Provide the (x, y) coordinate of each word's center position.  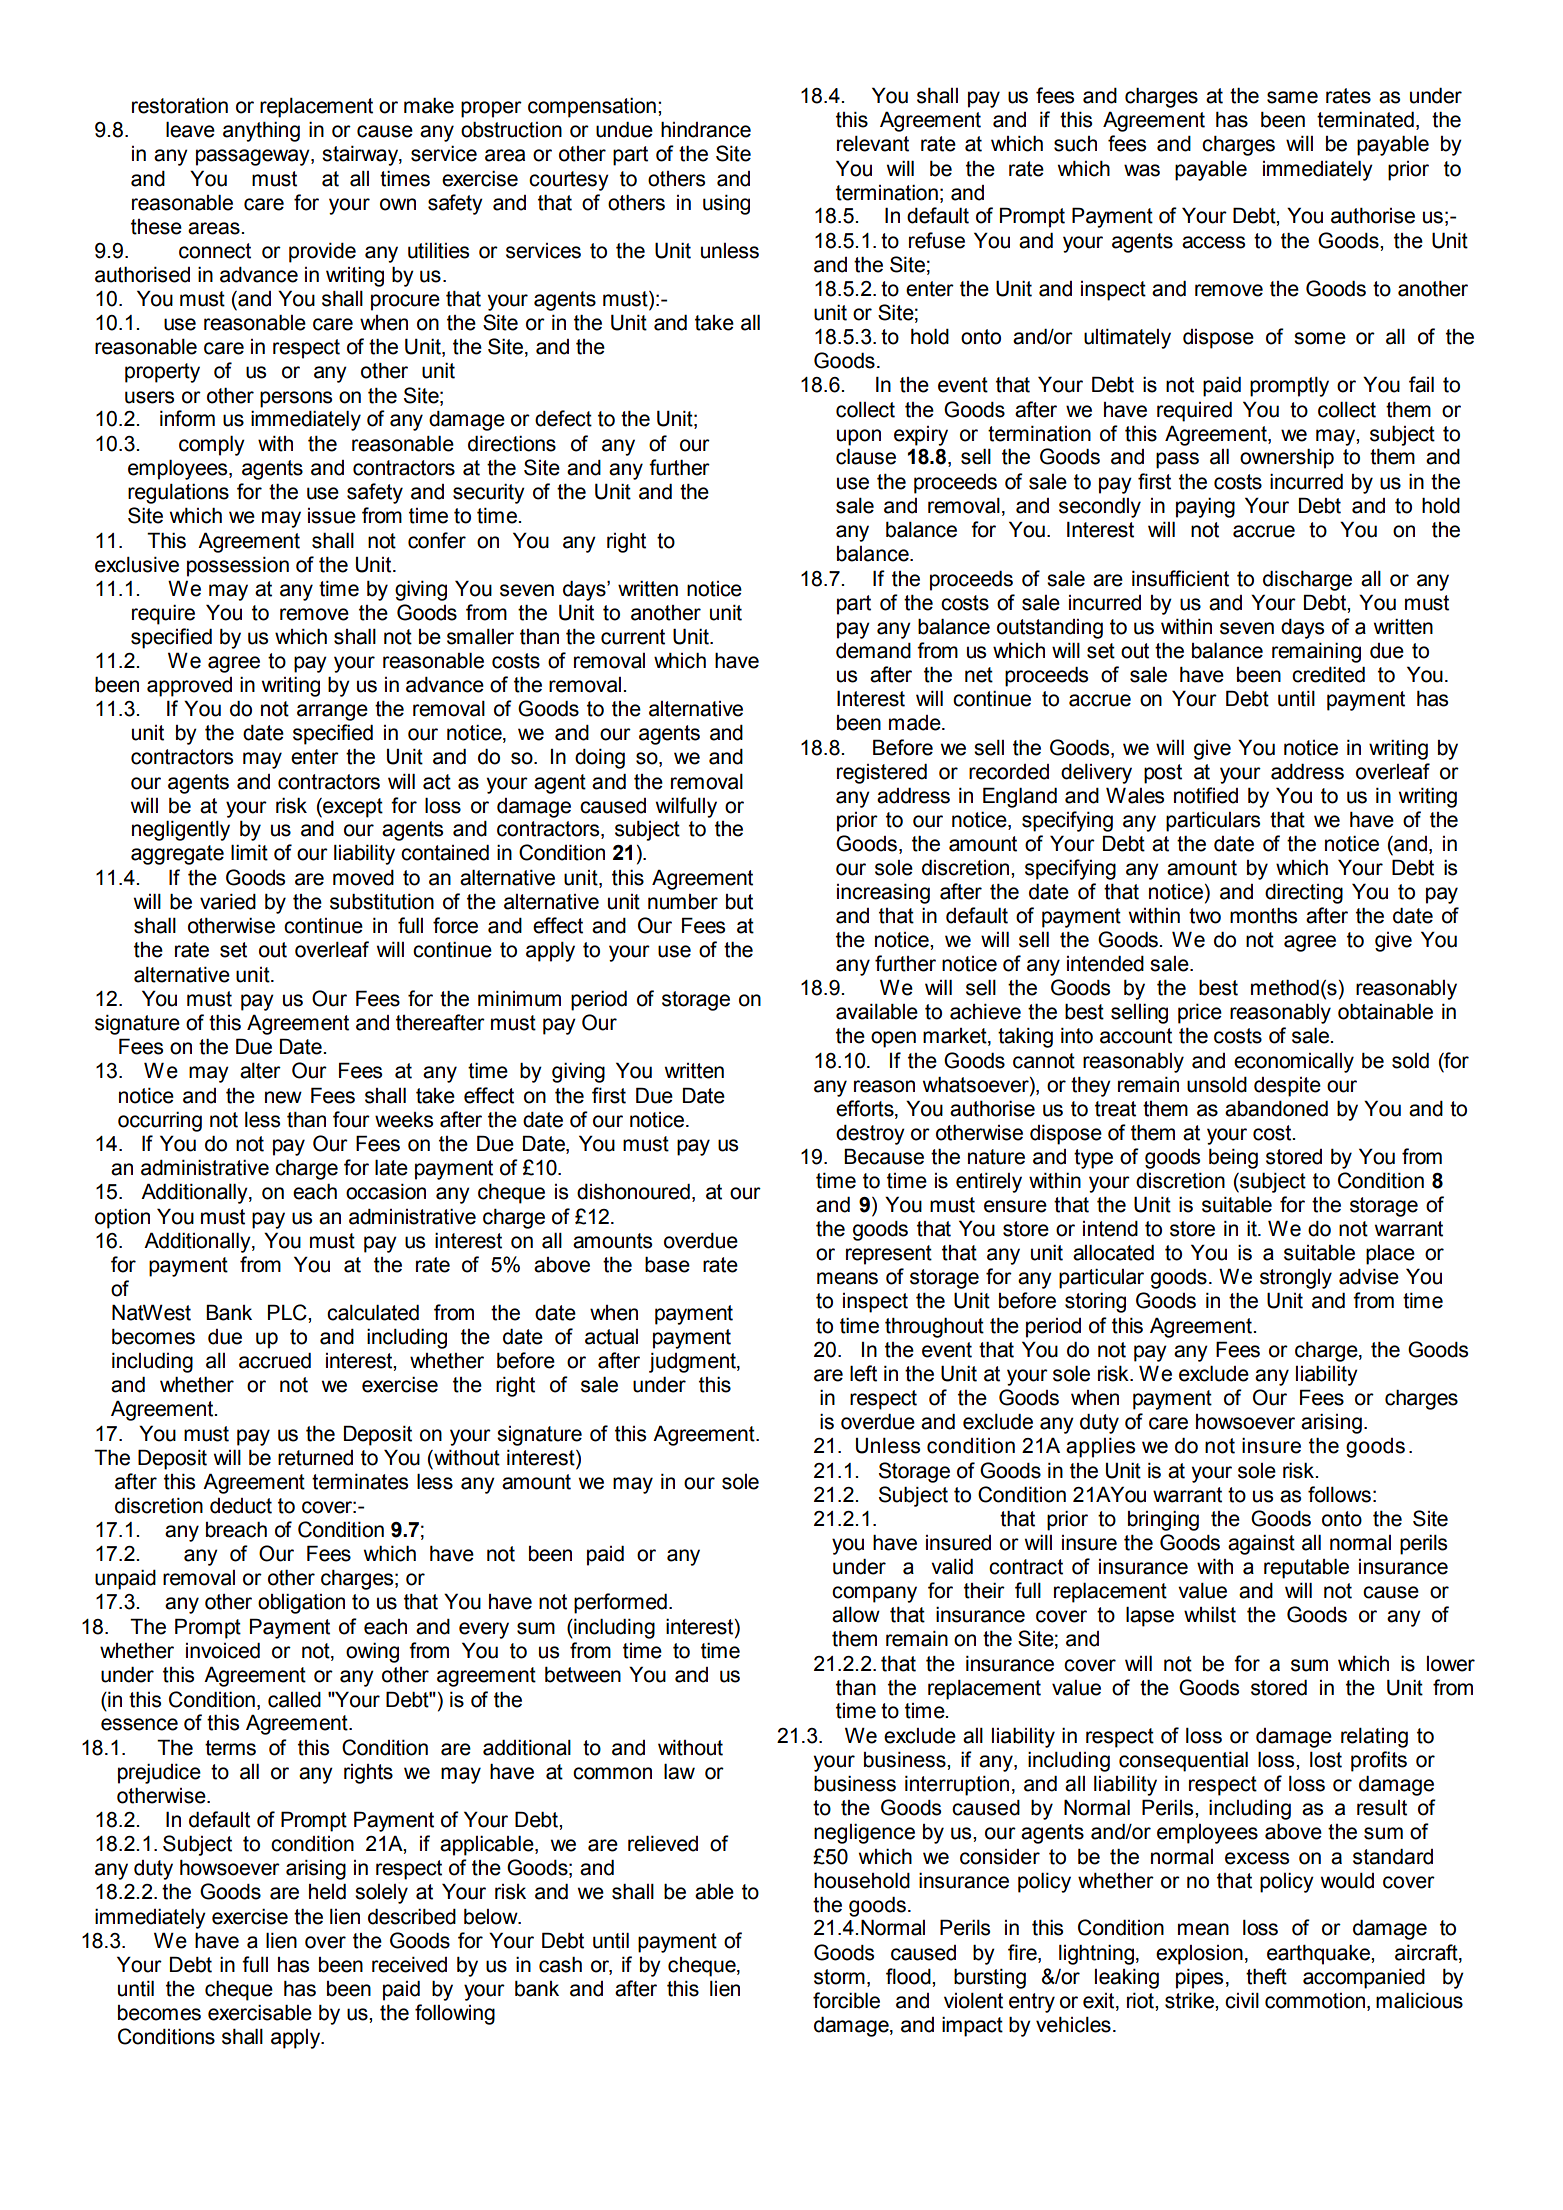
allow (856, 1614)
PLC (288, 1312)
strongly (1296, 1279)
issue (332, 516)
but (739, 902)
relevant (873, 143)
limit (249, 852)
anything (261, 131)
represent (889, 1255)
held (327, 1891)
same (1292, 97)
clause (866, 456)
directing (1304, 893)
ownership (1287, 458)
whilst (1210, 1614)
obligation (301, 1603)
